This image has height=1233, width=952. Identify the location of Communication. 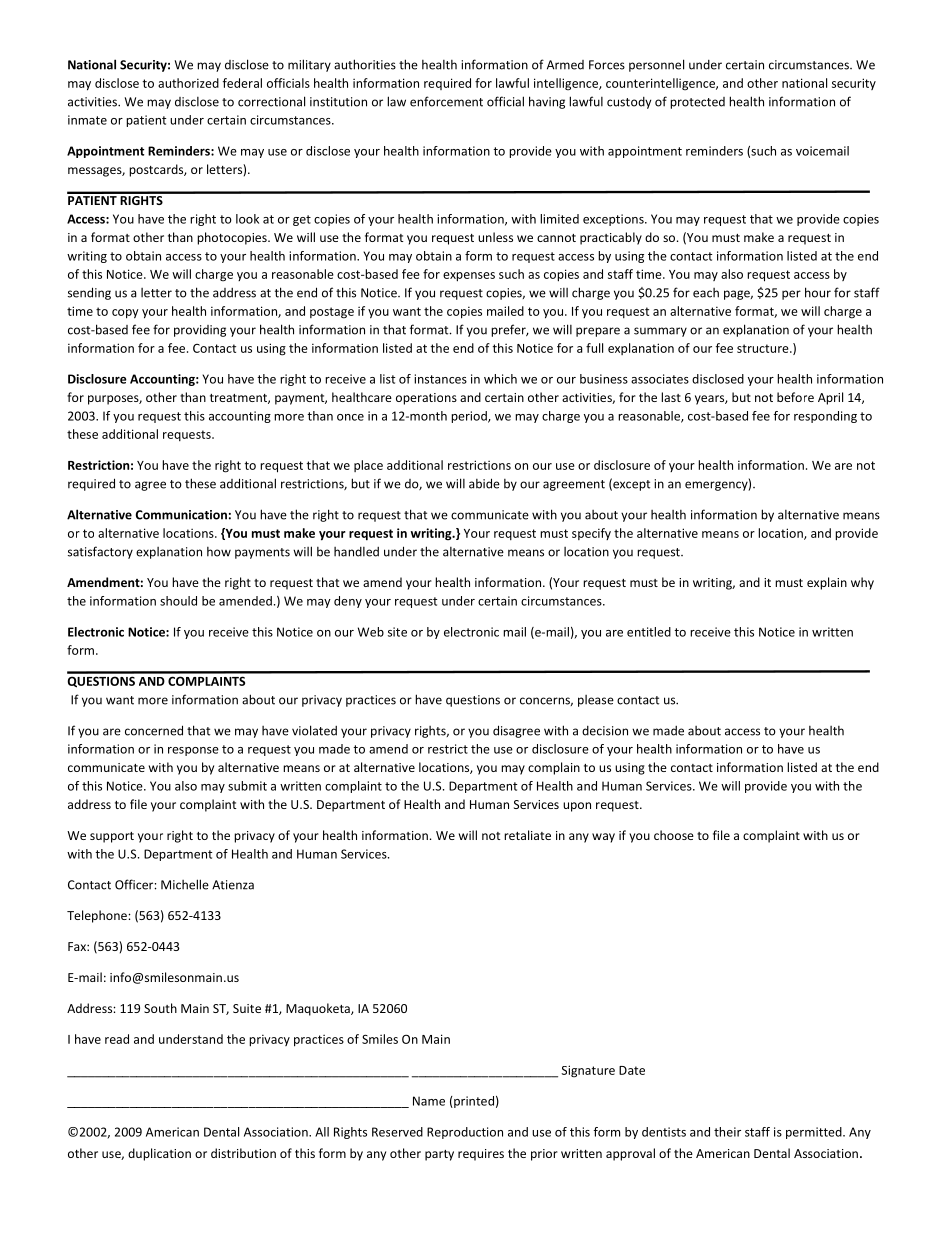
(181, 515).
